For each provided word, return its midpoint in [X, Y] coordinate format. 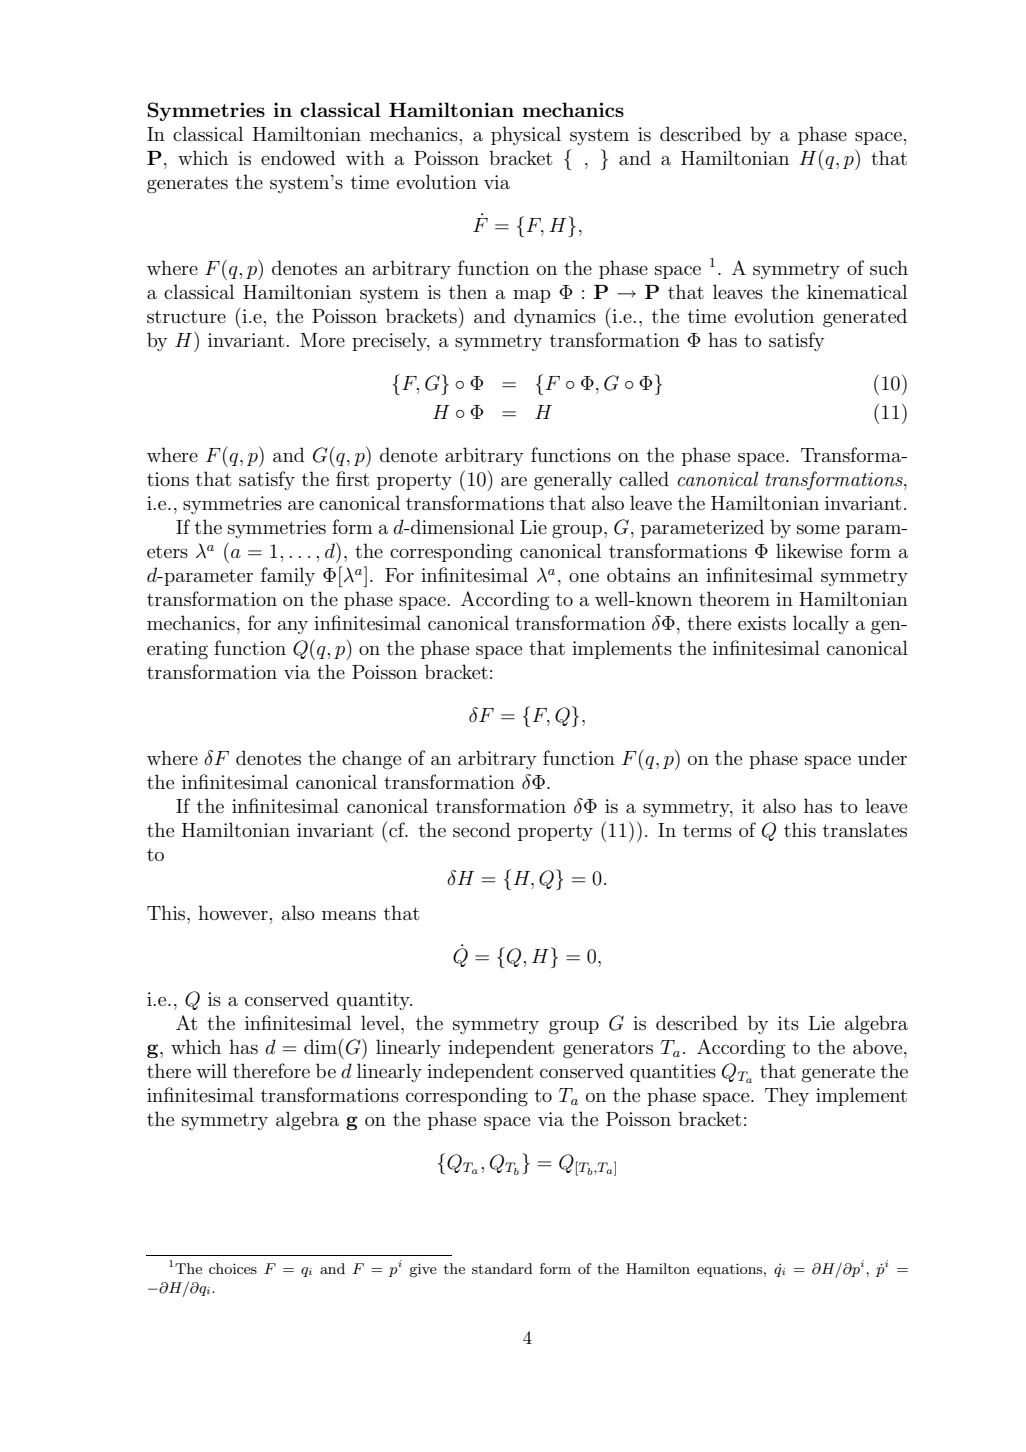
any [293, 627]
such [889, 268]
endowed [298, 157]
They [787, 1096]
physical [526, 135]
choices [233, 1268]
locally [821, 624]
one [584, 577]
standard [502, 1268]
